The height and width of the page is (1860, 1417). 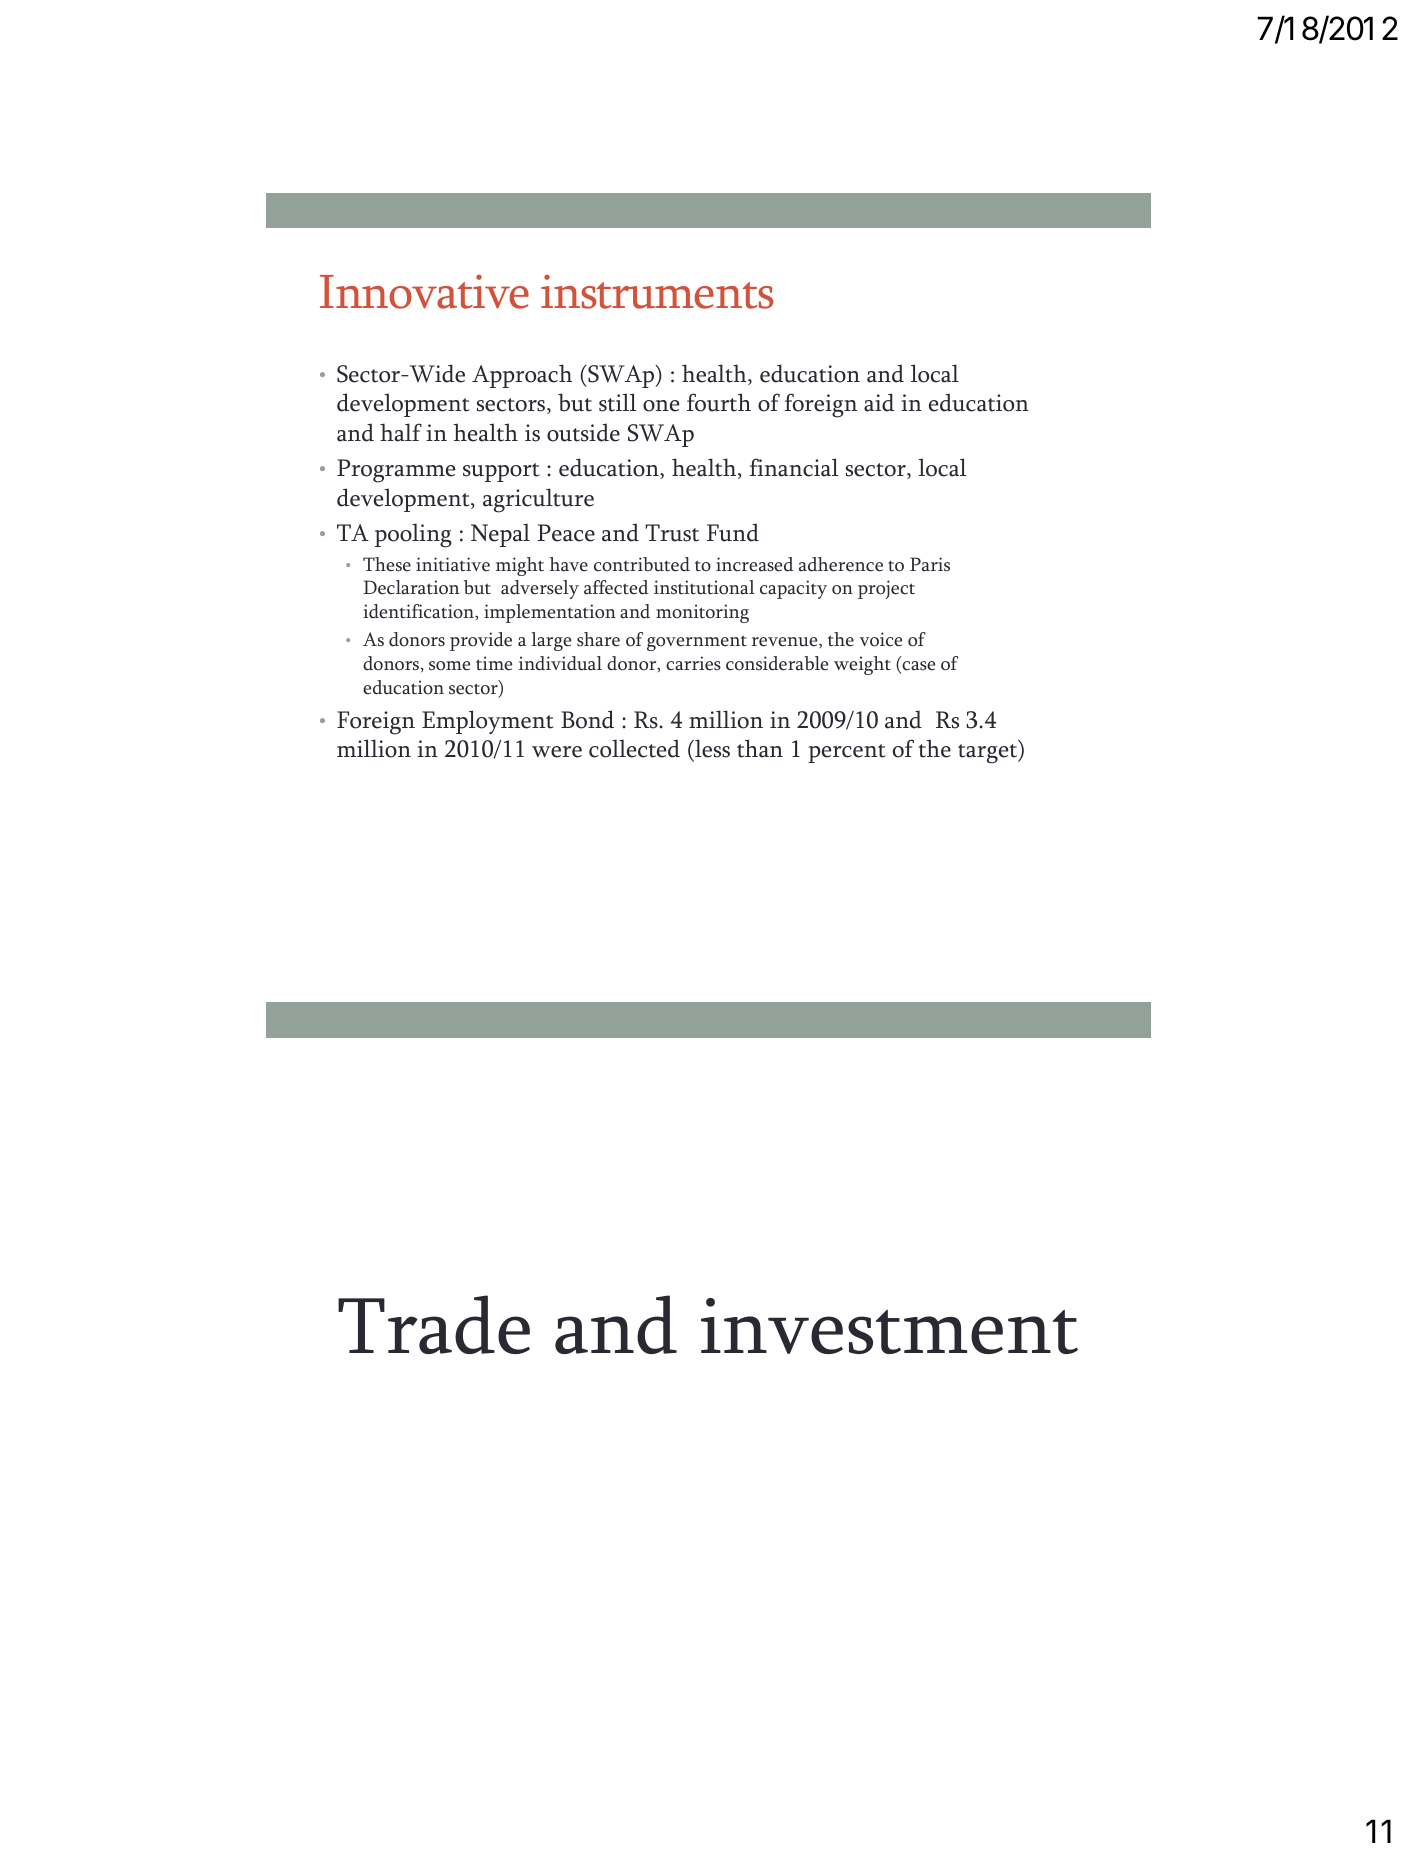 What do you see at coordinates (434, 1324) in the page?
I see `Trade` at bounding box center [434, 1324].
